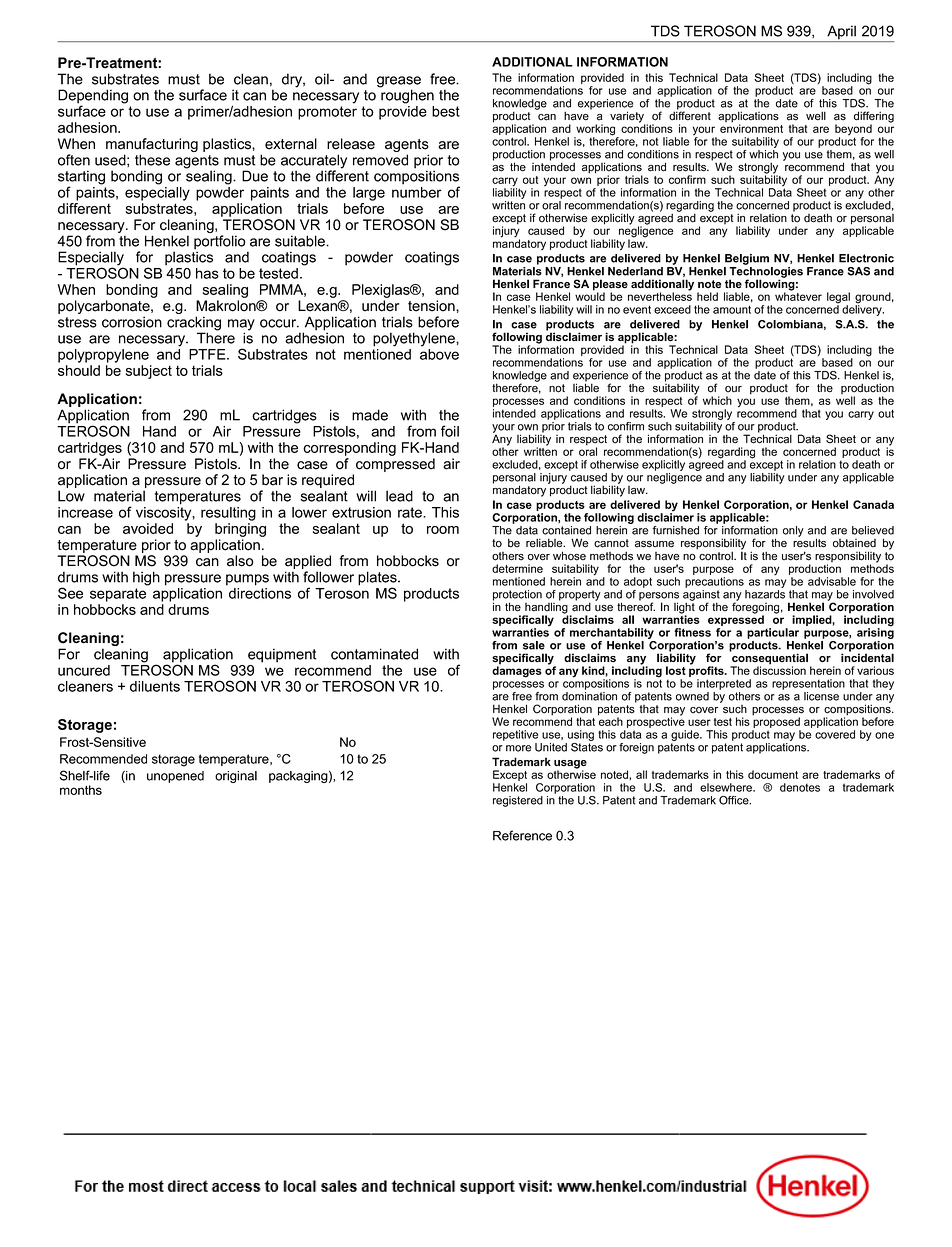 The image size is (952, 1247). Describe the element at coordinates (93, 97) in the document. I see `Depending` at that location.
